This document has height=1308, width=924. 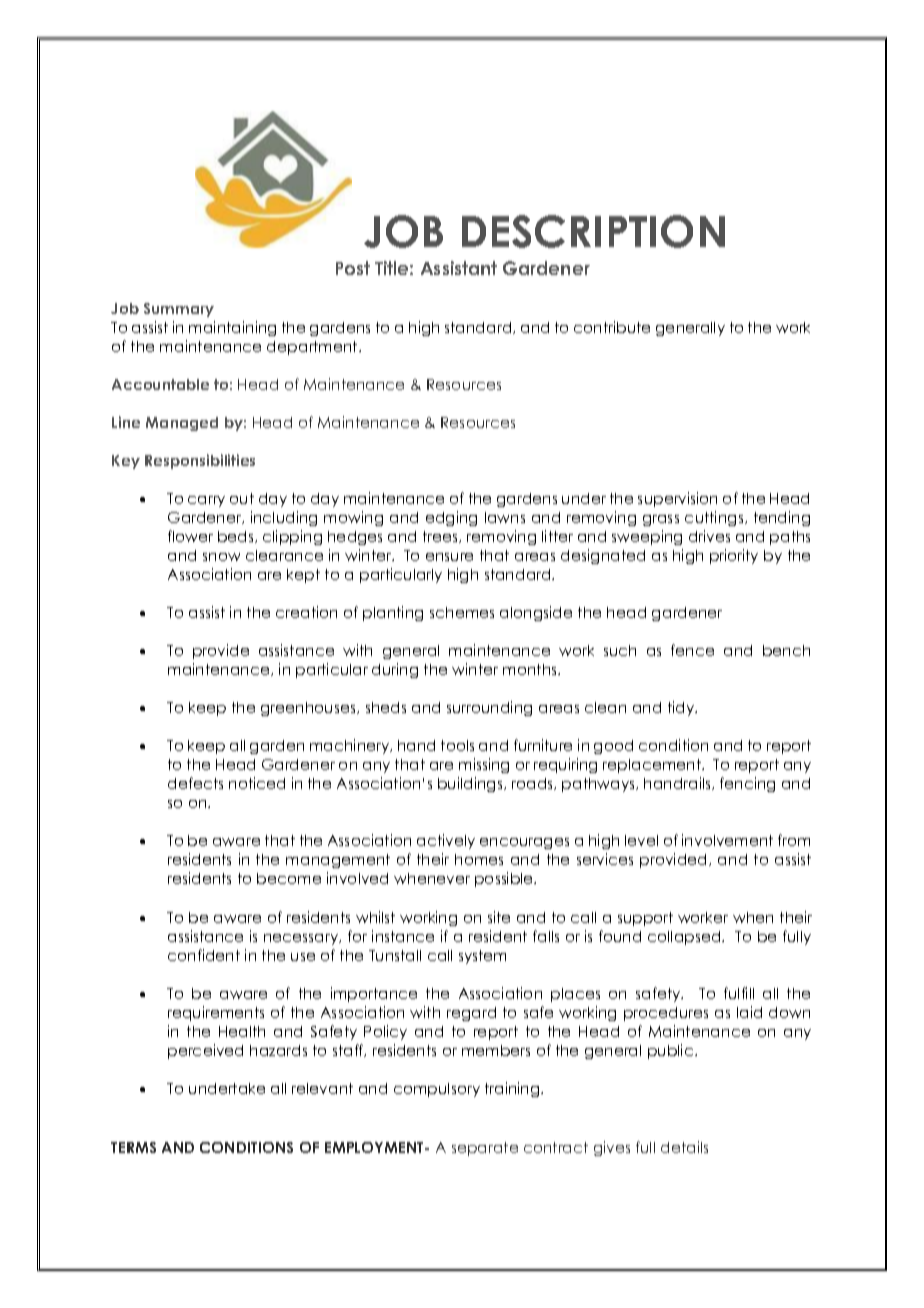 What do you see at coordinates (489, 708) in the document?
I see `surrounding` at bounding box center [489, 708].
